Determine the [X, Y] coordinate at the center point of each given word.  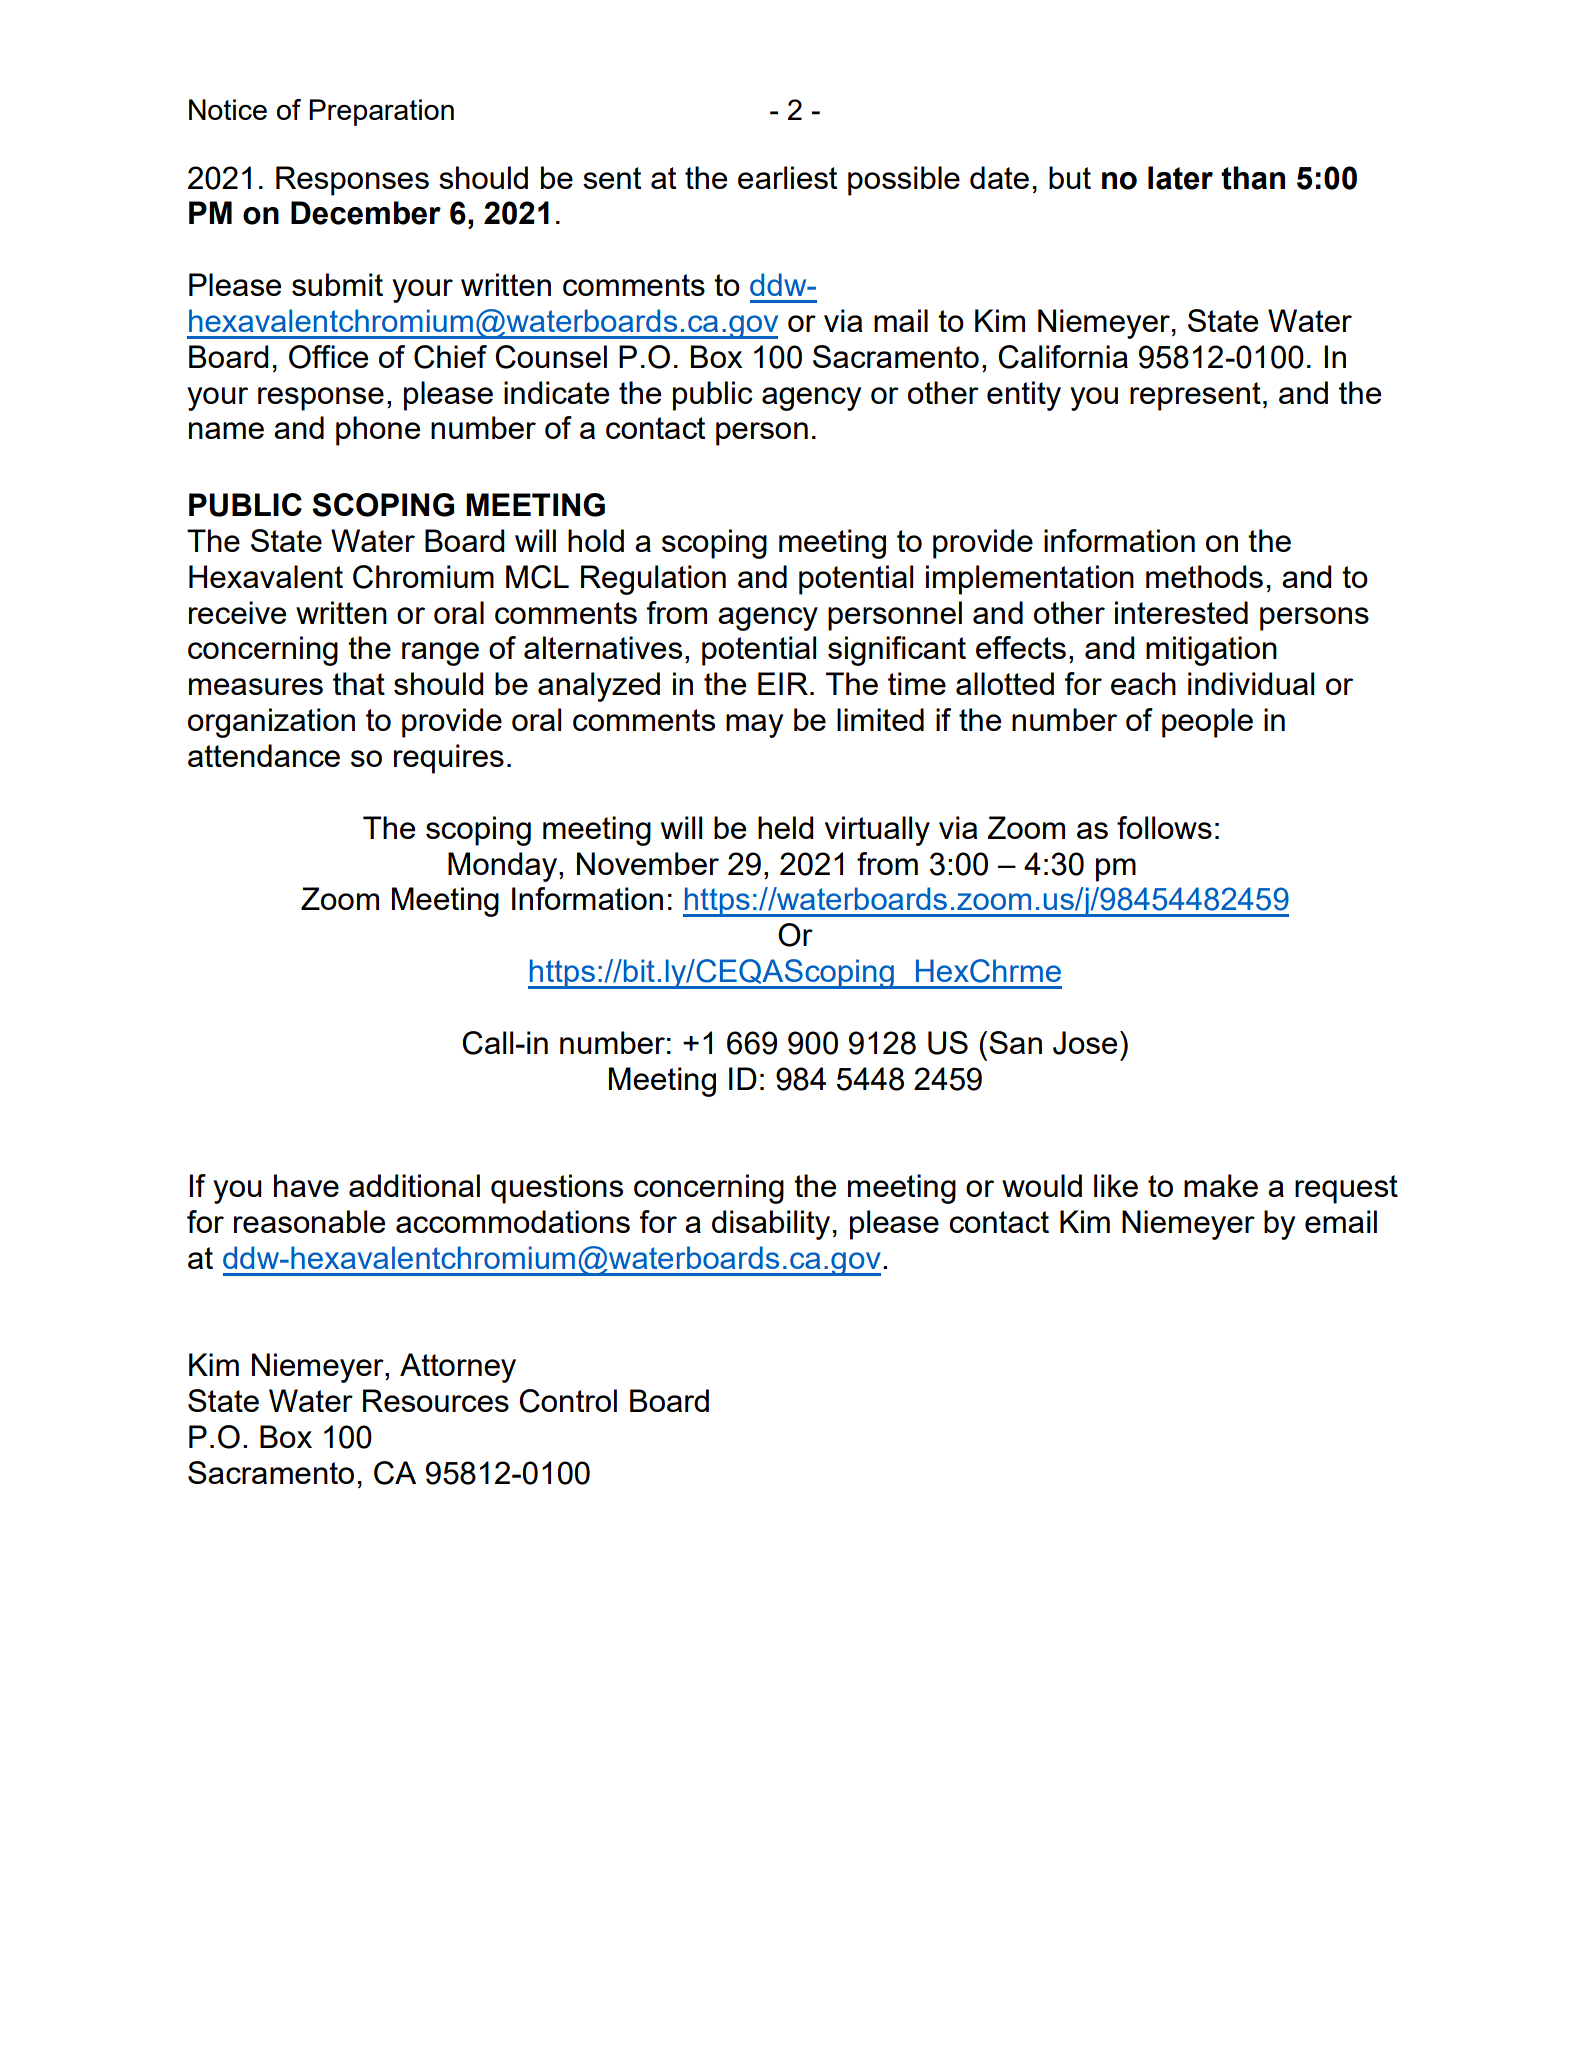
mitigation [1211, 651]
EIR [783, 683]
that [359, 683]
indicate [556, 392]
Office [328, 357]
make [1221, 1185]
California [1063, 357]
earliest [787, 177]
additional [414, 1185]
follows [1164, 827]
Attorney [458, 1368]
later [1180, 178]
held [786, 827]
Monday [502, 867]
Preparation [381, 112]
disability [771, 1225]
